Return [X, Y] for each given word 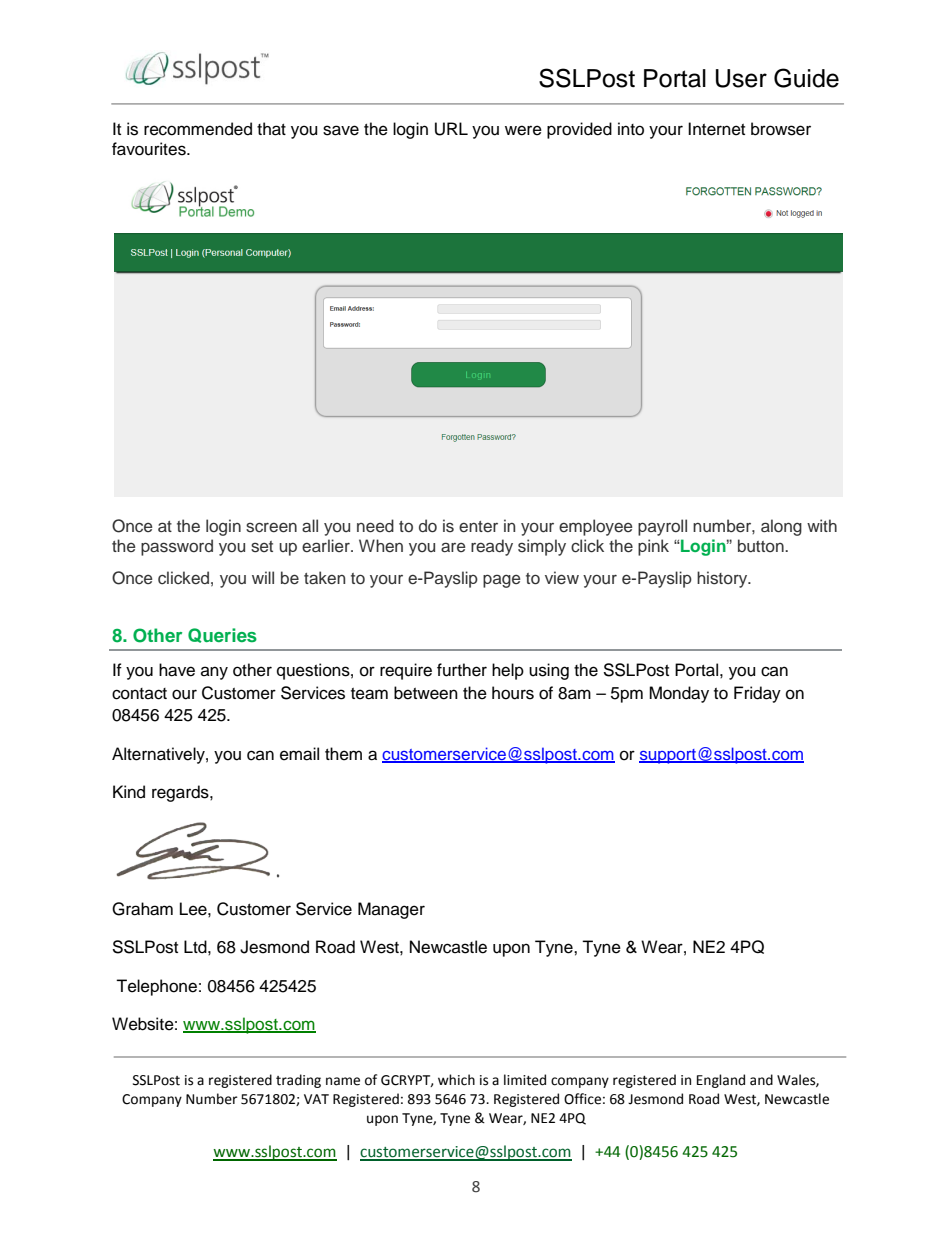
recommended [198, 129]
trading [298, 1081]
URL [451, 129]
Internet [716, 129]
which [456, 1080]
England [721, 1081]
